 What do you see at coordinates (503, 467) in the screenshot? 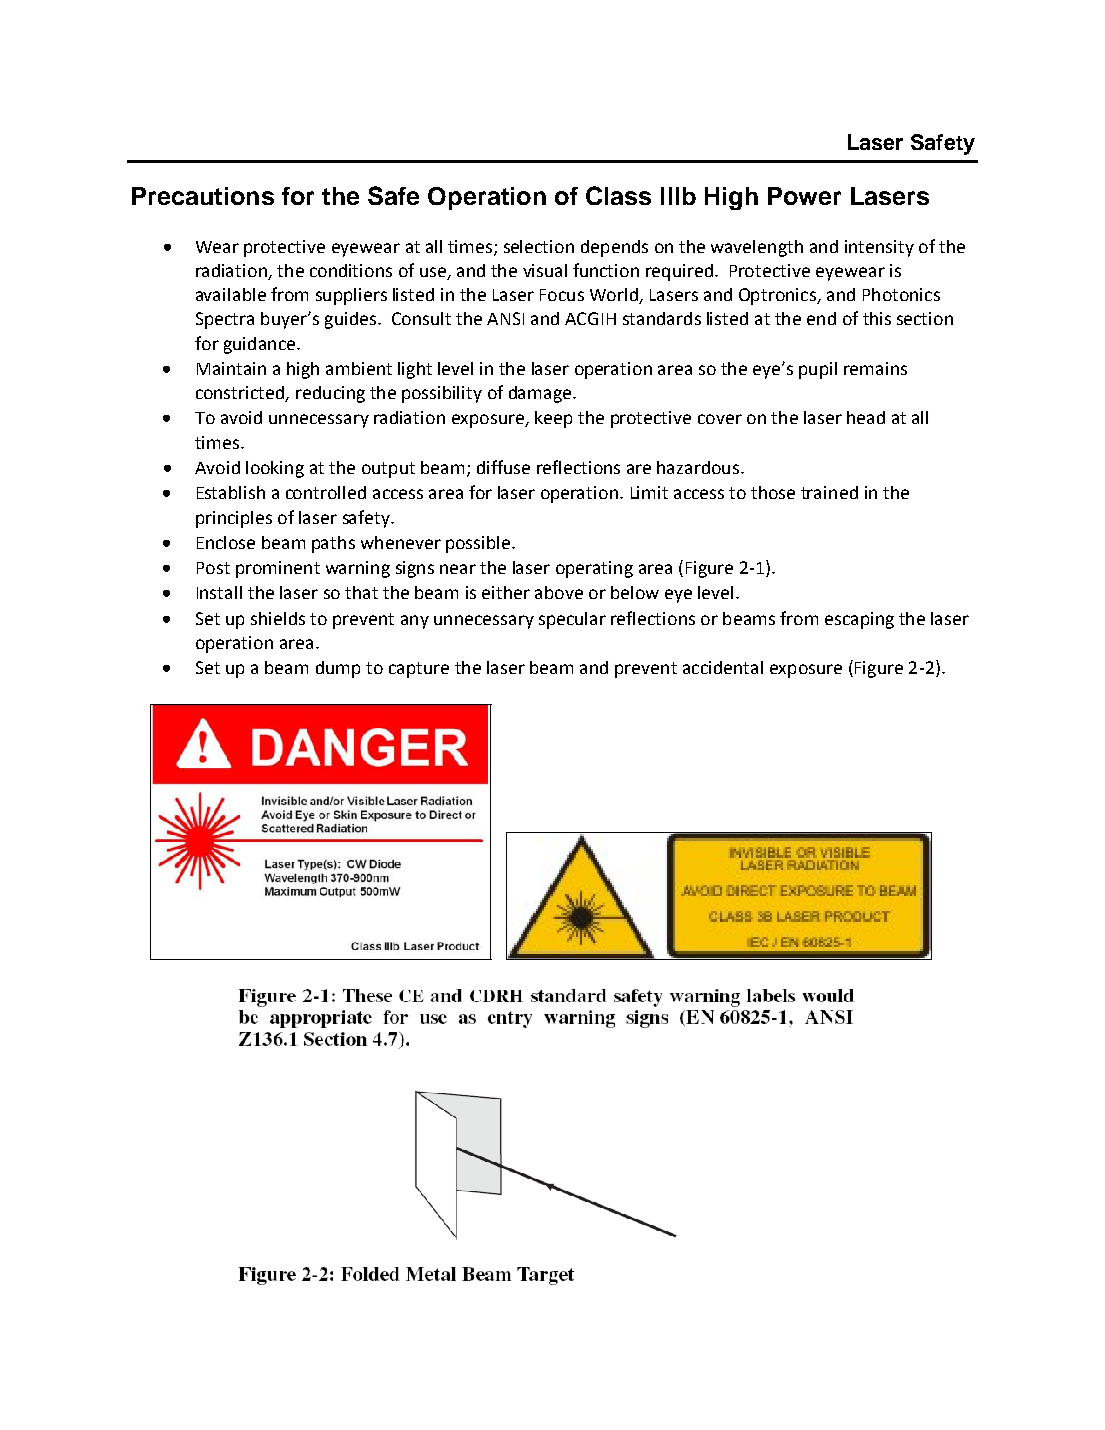
I see `diffuse` at bounding box center [503, 467].
